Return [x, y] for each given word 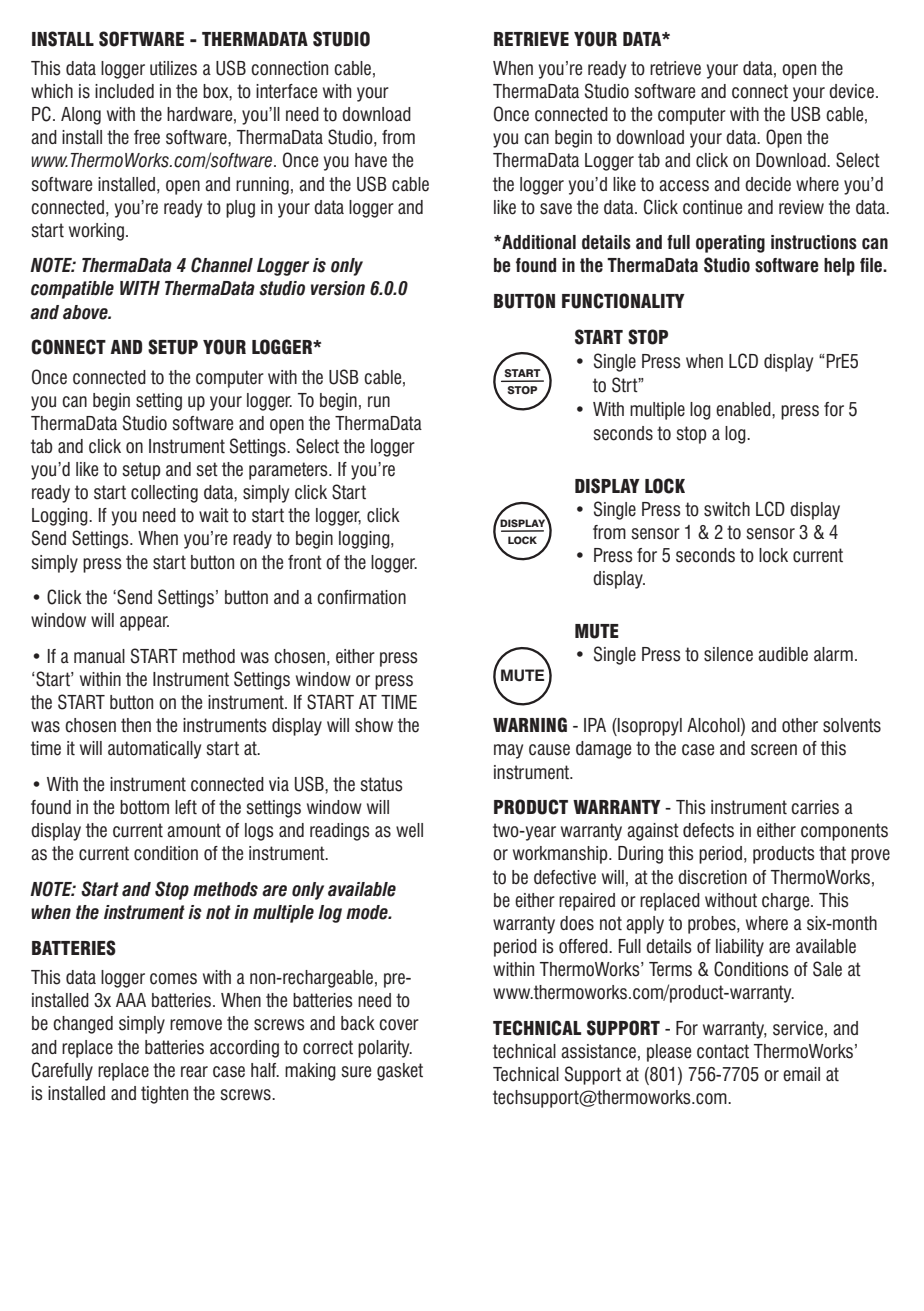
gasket [400, 1072]
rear [194, 1072]
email [801, 1074]
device [851, 91]
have [371, 160]
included [124, 91]
